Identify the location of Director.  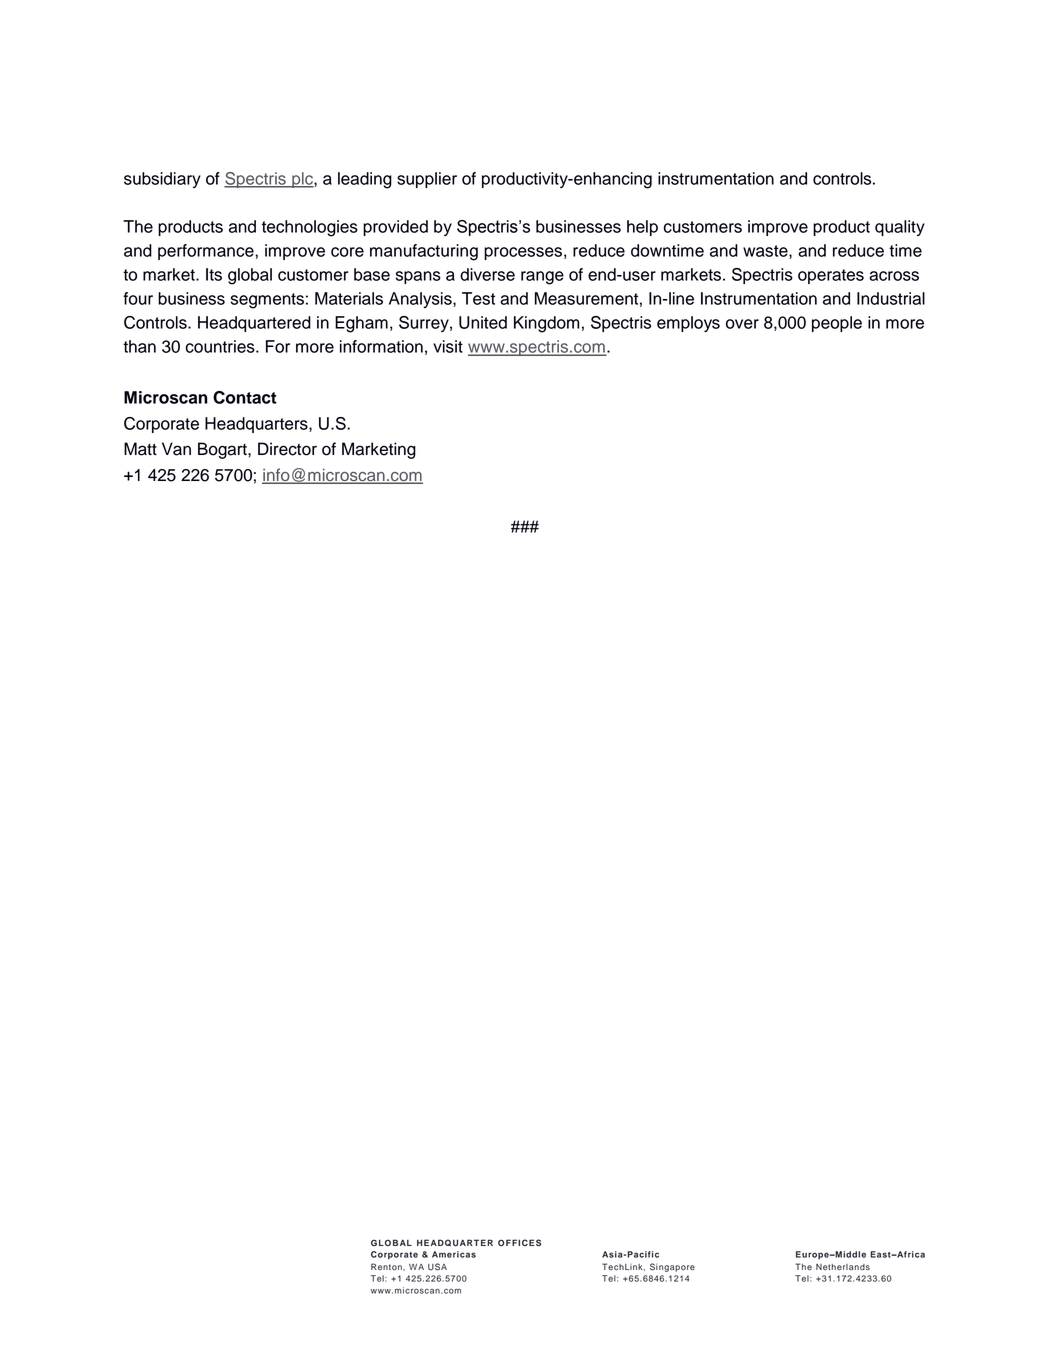
(287, 449).
